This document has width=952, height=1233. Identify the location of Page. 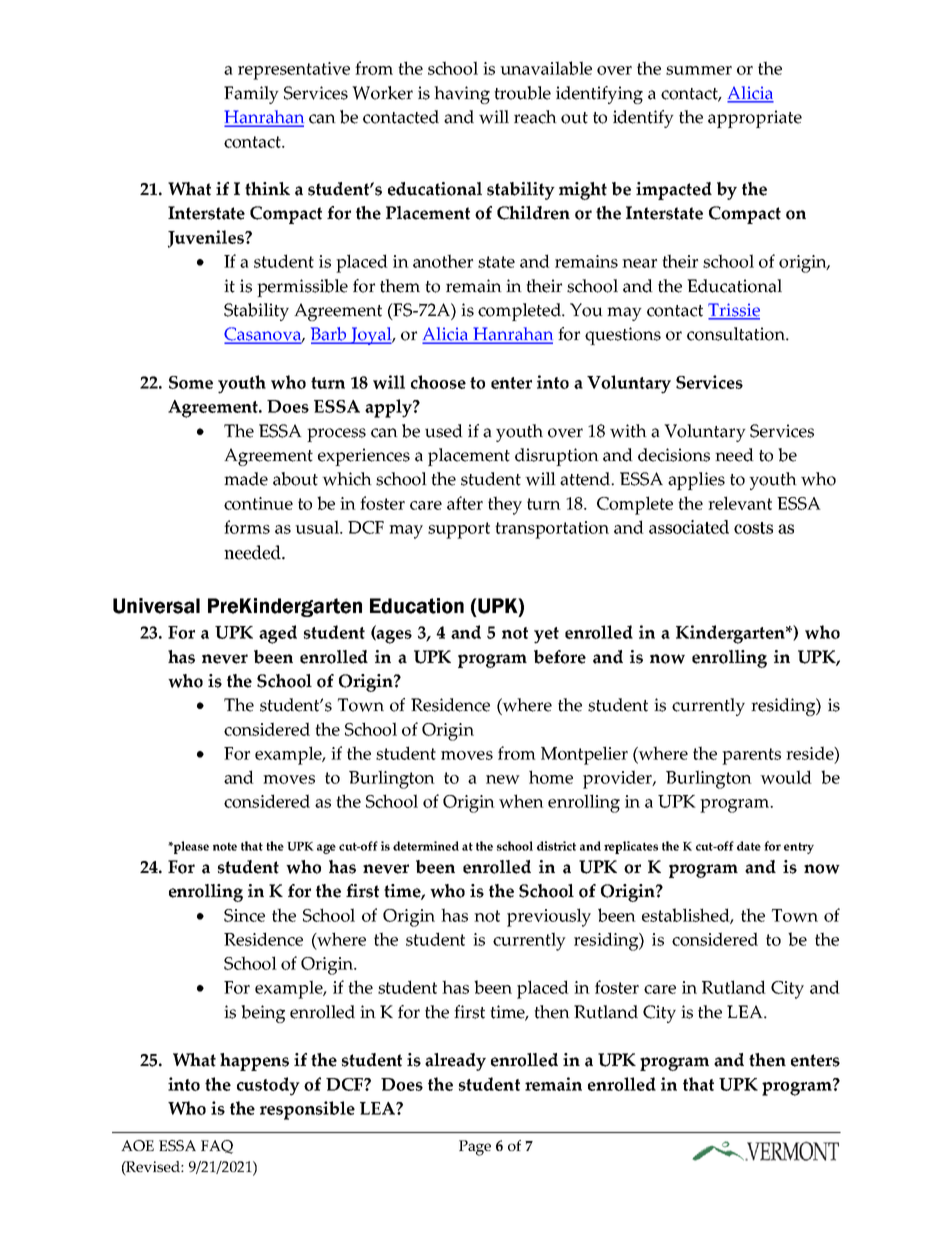
(475, 1148).
